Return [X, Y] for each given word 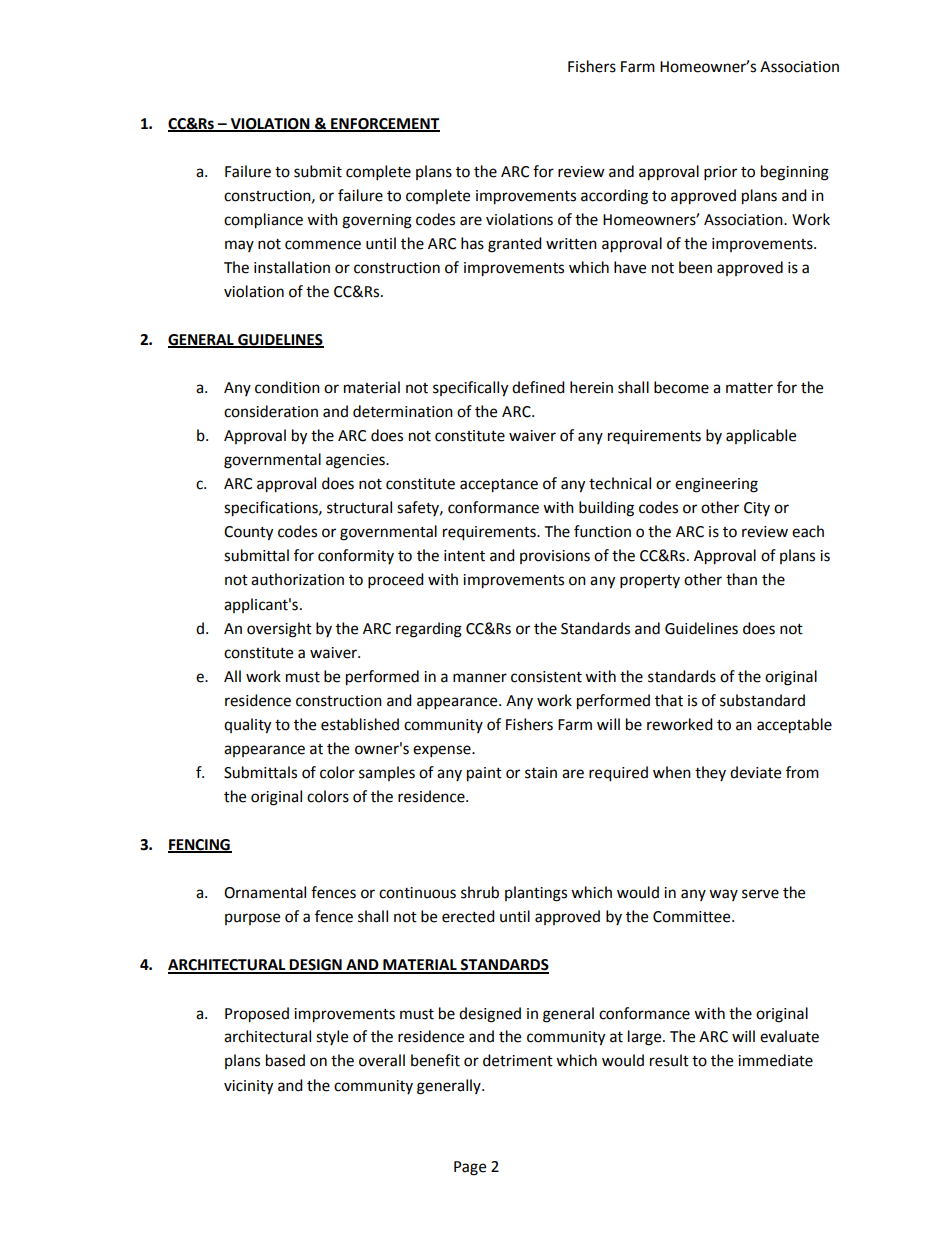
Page [470, 1168]
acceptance [499, 486]
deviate [755, 772]
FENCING [200, 846]
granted [515, 245]
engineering [716, 485]
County [248, 533]
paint [484, 774]
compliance [263, 221]
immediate [775, 1060]
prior [720, 173]
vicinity [248, 1087]
